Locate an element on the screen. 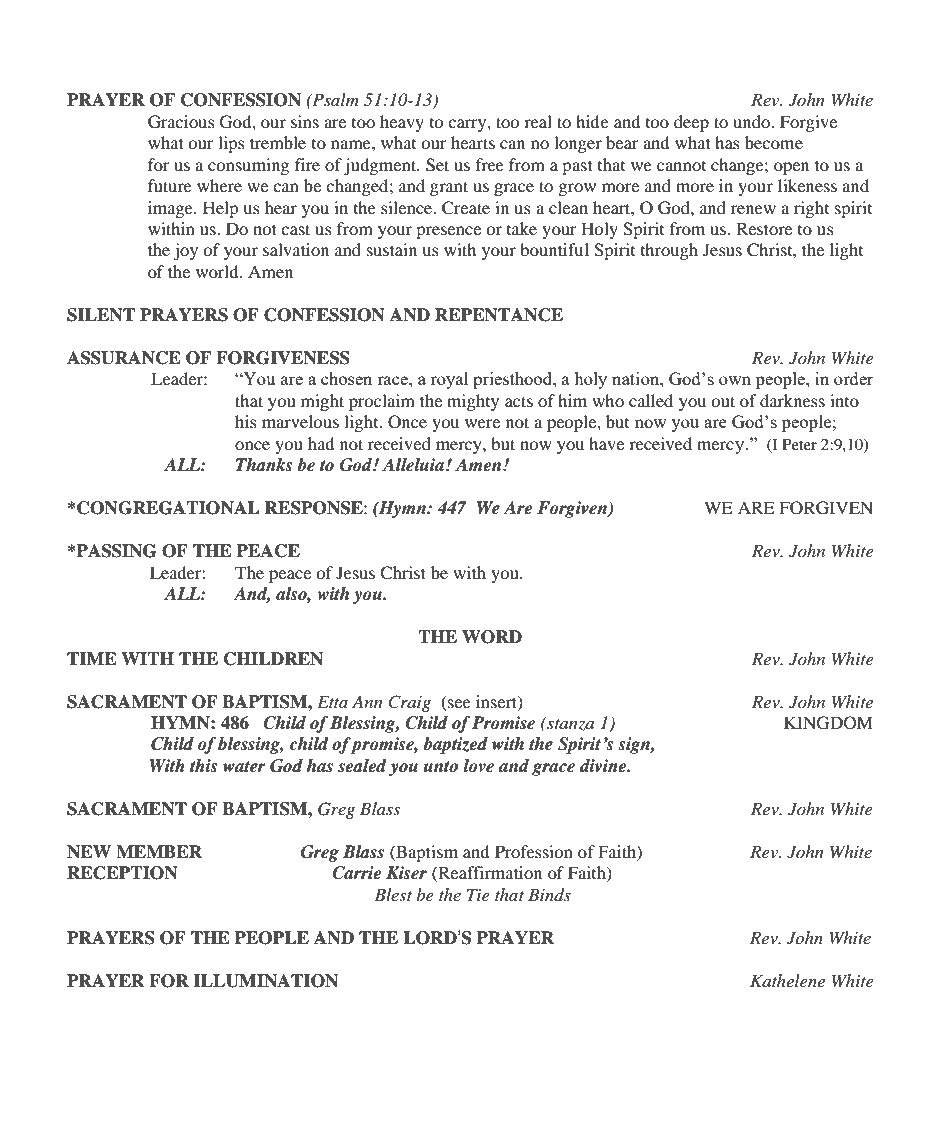  Peter is located at coordinates (799, 444).
